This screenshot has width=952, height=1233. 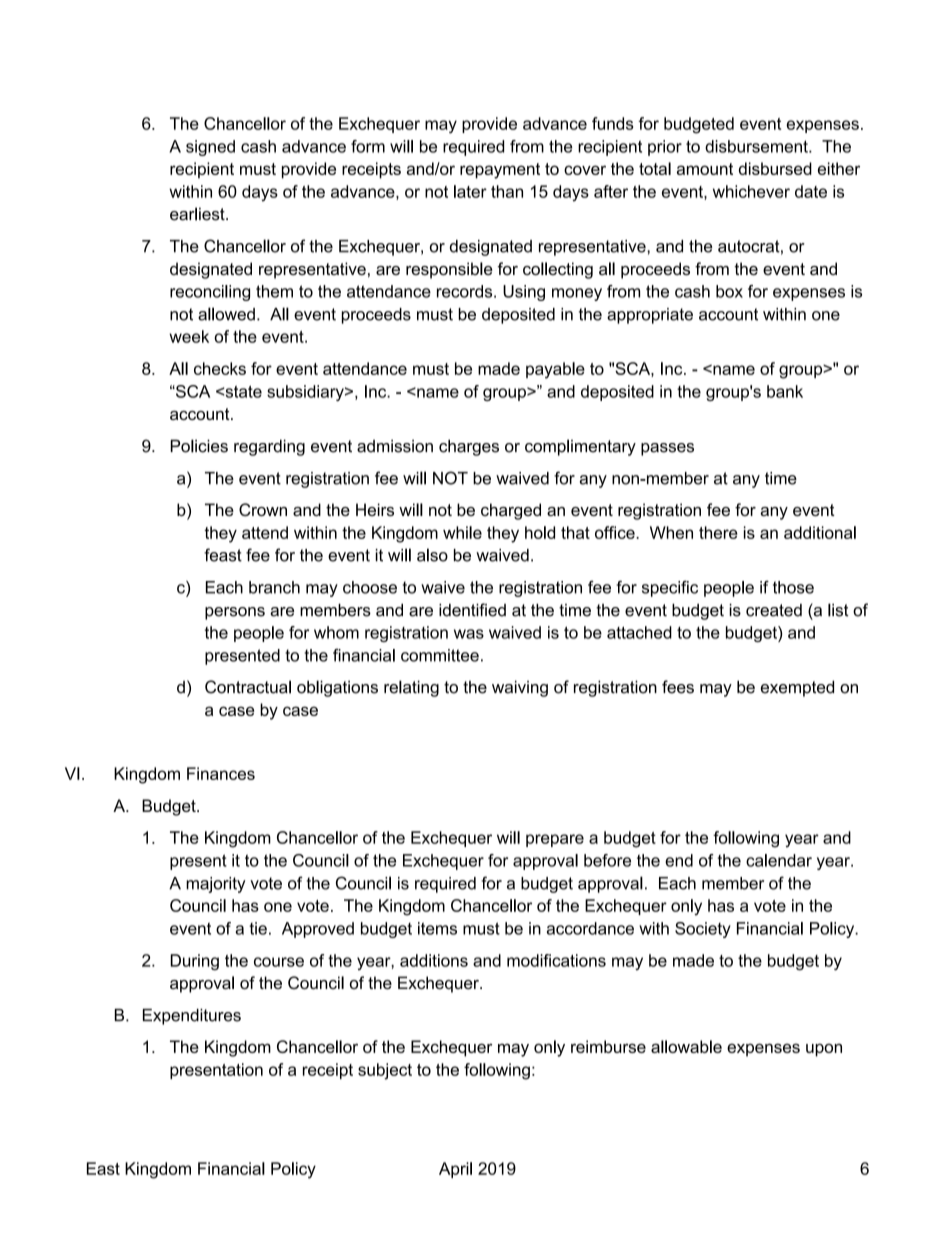 What do you see at coordinates (824, 1050) in the screenshot?
I see `upon` at bounding box center [824, 1050].
